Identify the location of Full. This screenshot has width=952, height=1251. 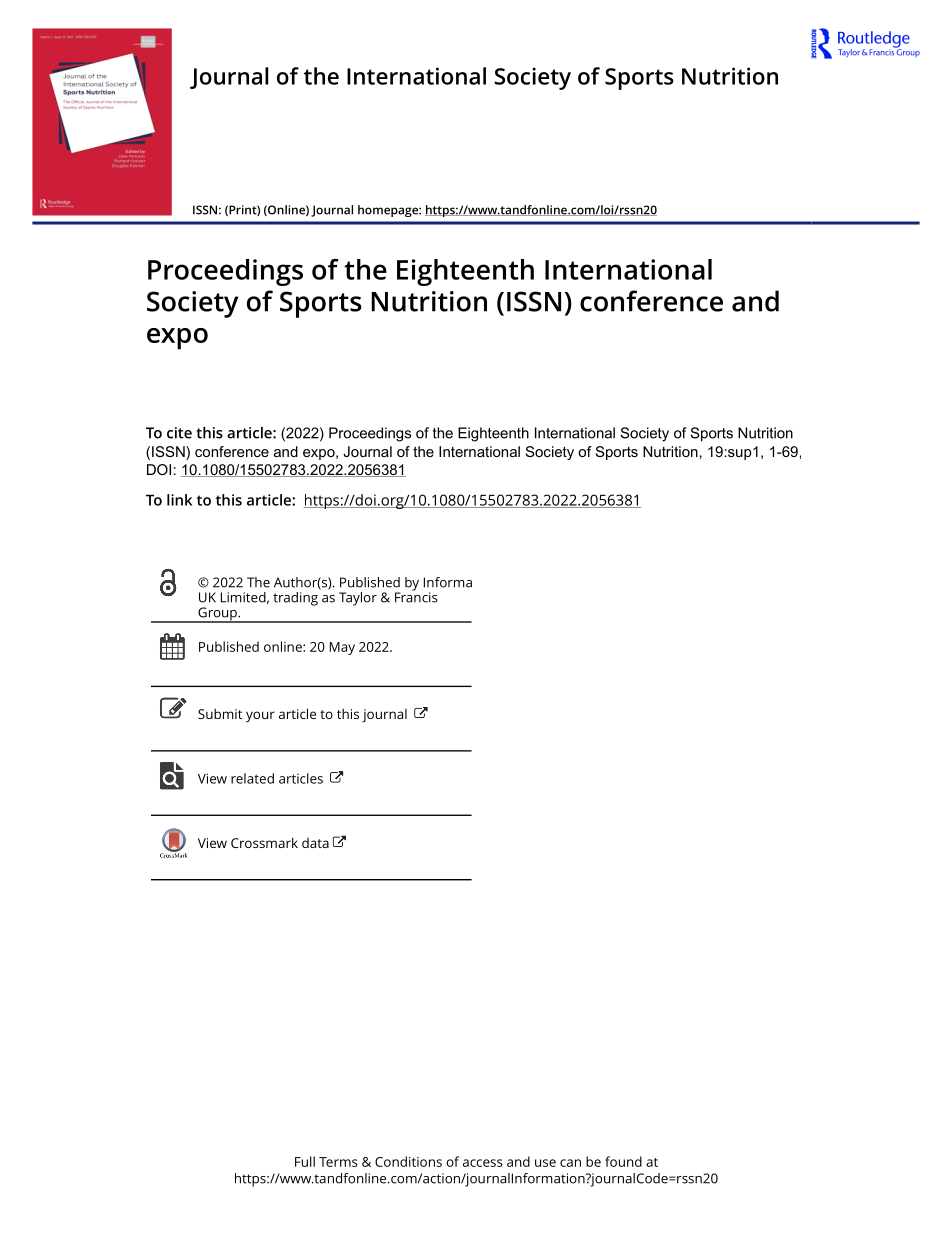
(305, 1161).
